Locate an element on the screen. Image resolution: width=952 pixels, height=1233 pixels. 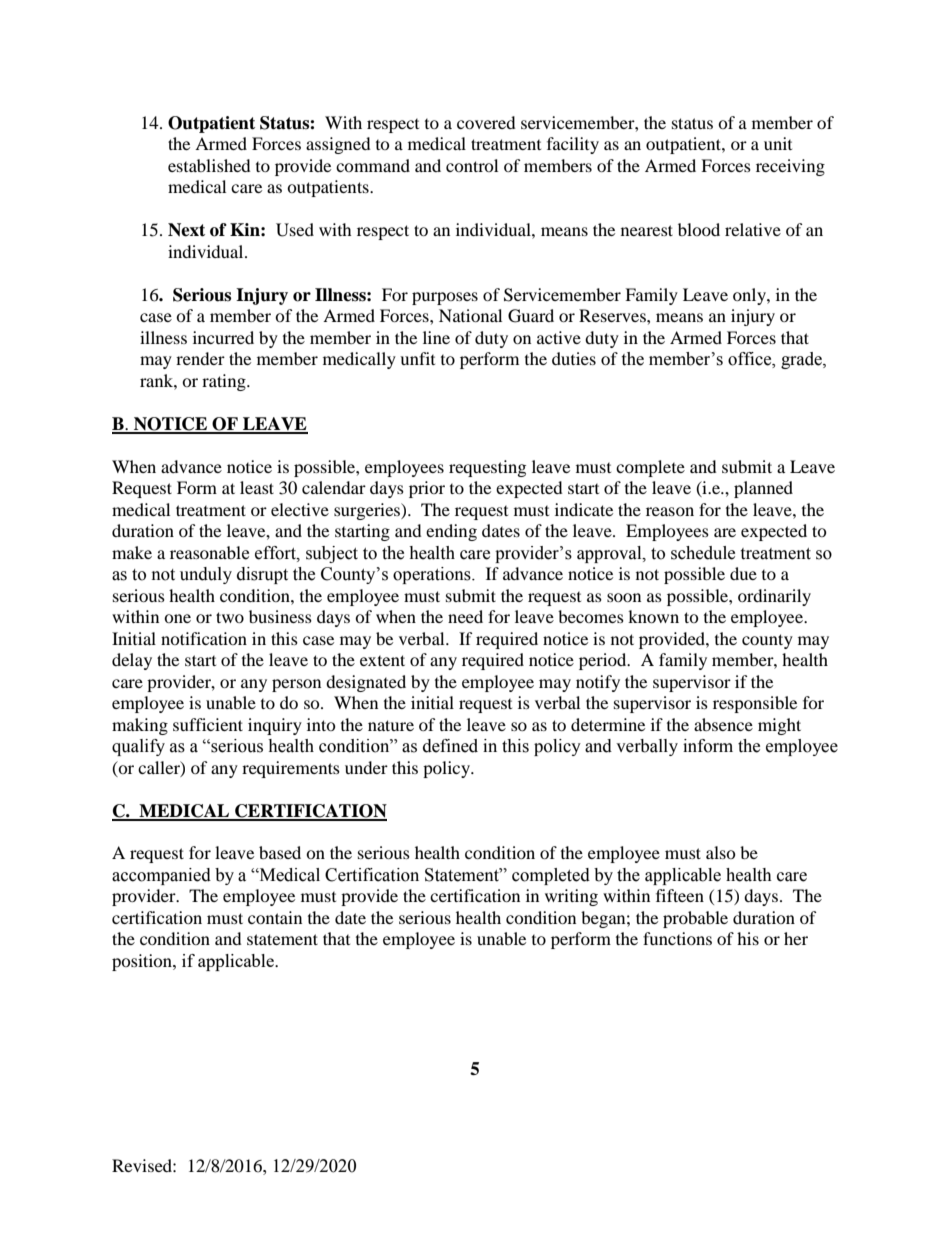
notification is located at coordinates (204, 638).
